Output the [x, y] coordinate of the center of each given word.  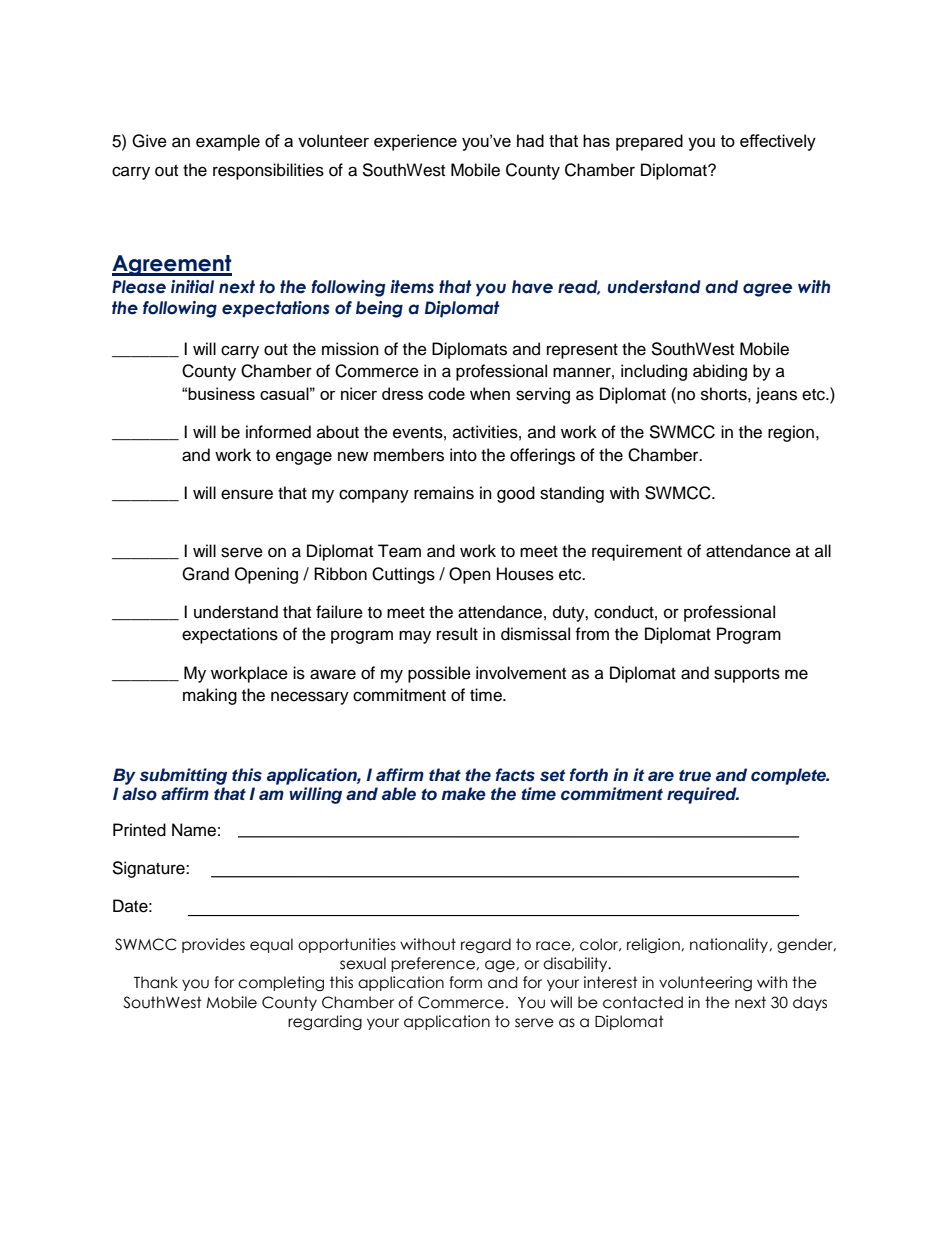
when [490, 393]
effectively [778, 142]
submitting [183, 776]
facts [515, 774]
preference [434, 964]
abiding [720, 372]
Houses [525, 574]
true [695, 775]
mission [350, 349]
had [530, 140]
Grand [205, 574]
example [228, 142]
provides [213, 945]
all [823, 550]
